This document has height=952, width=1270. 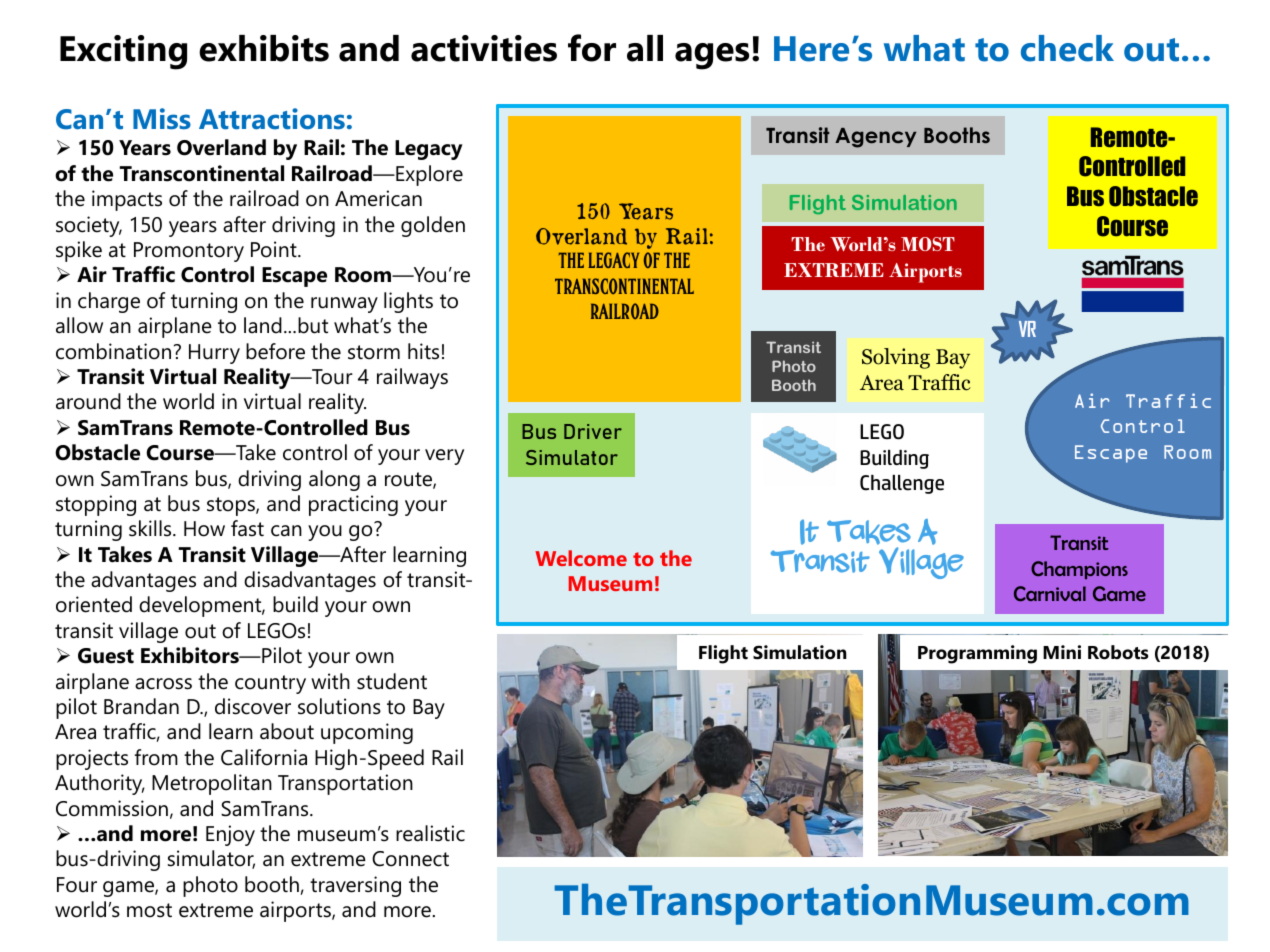 I want to click on Promontory, so click(x=189, y=252).
